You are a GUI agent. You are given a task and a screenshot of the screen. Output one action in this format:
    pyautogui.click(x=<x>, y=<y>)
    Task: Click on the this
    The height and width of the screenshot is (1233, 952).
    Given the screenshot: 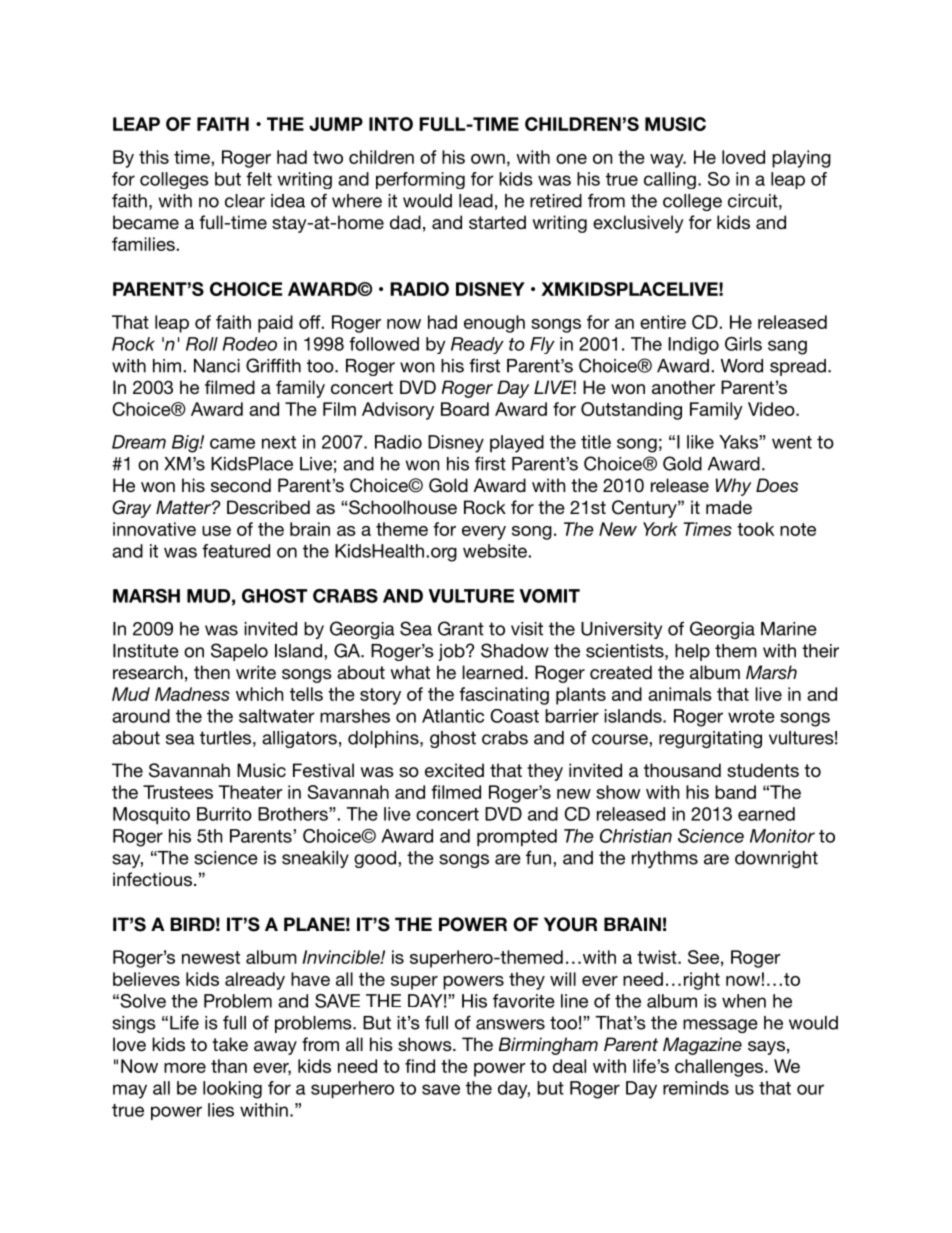 What is the action you would take?
    pyautogui.click(x=154, y=157)
